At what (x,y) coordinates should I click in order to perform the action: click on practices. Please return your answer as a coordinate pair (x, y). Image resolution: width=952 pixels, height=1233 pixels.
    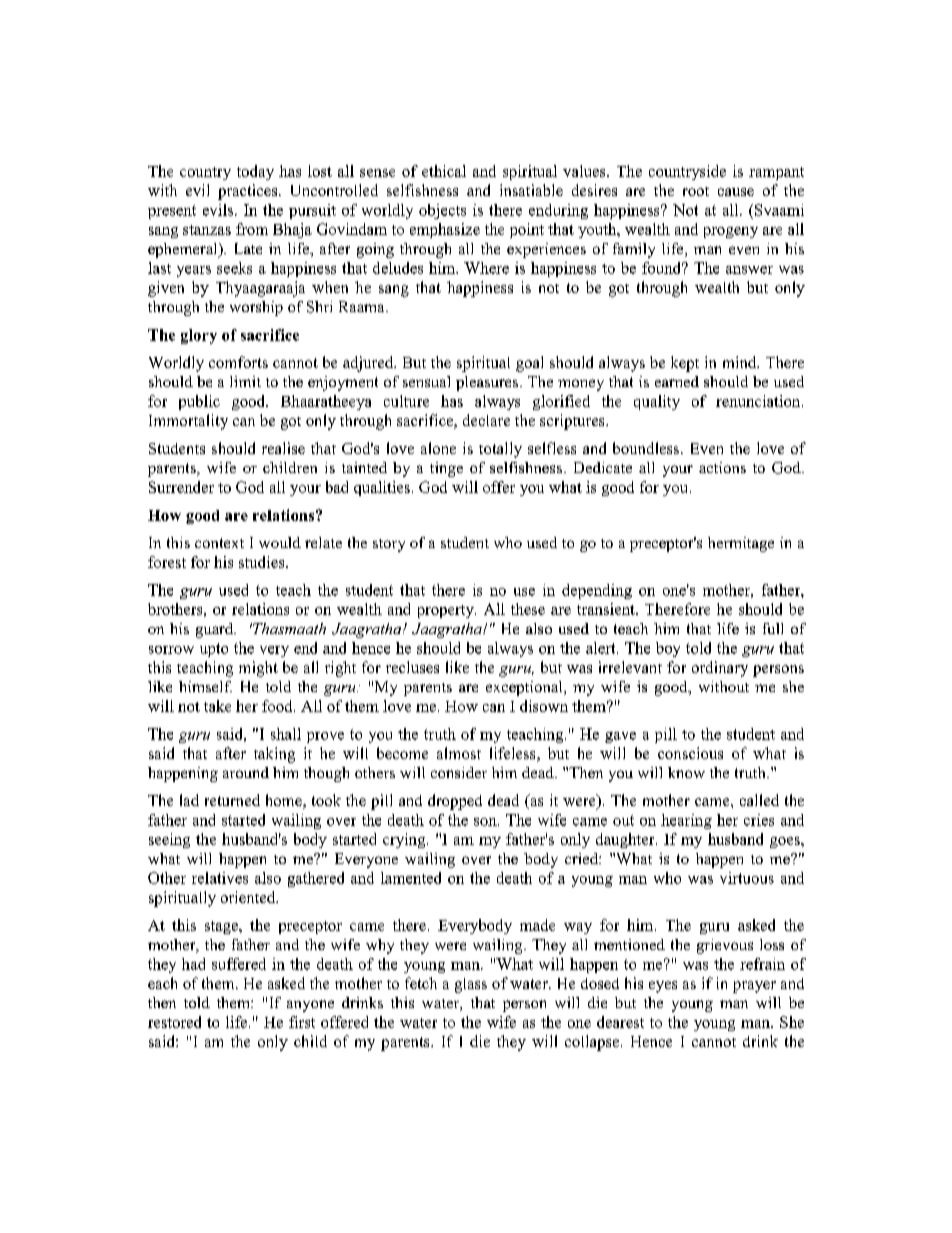
    Looking at the image, I should click on (249, 192).
